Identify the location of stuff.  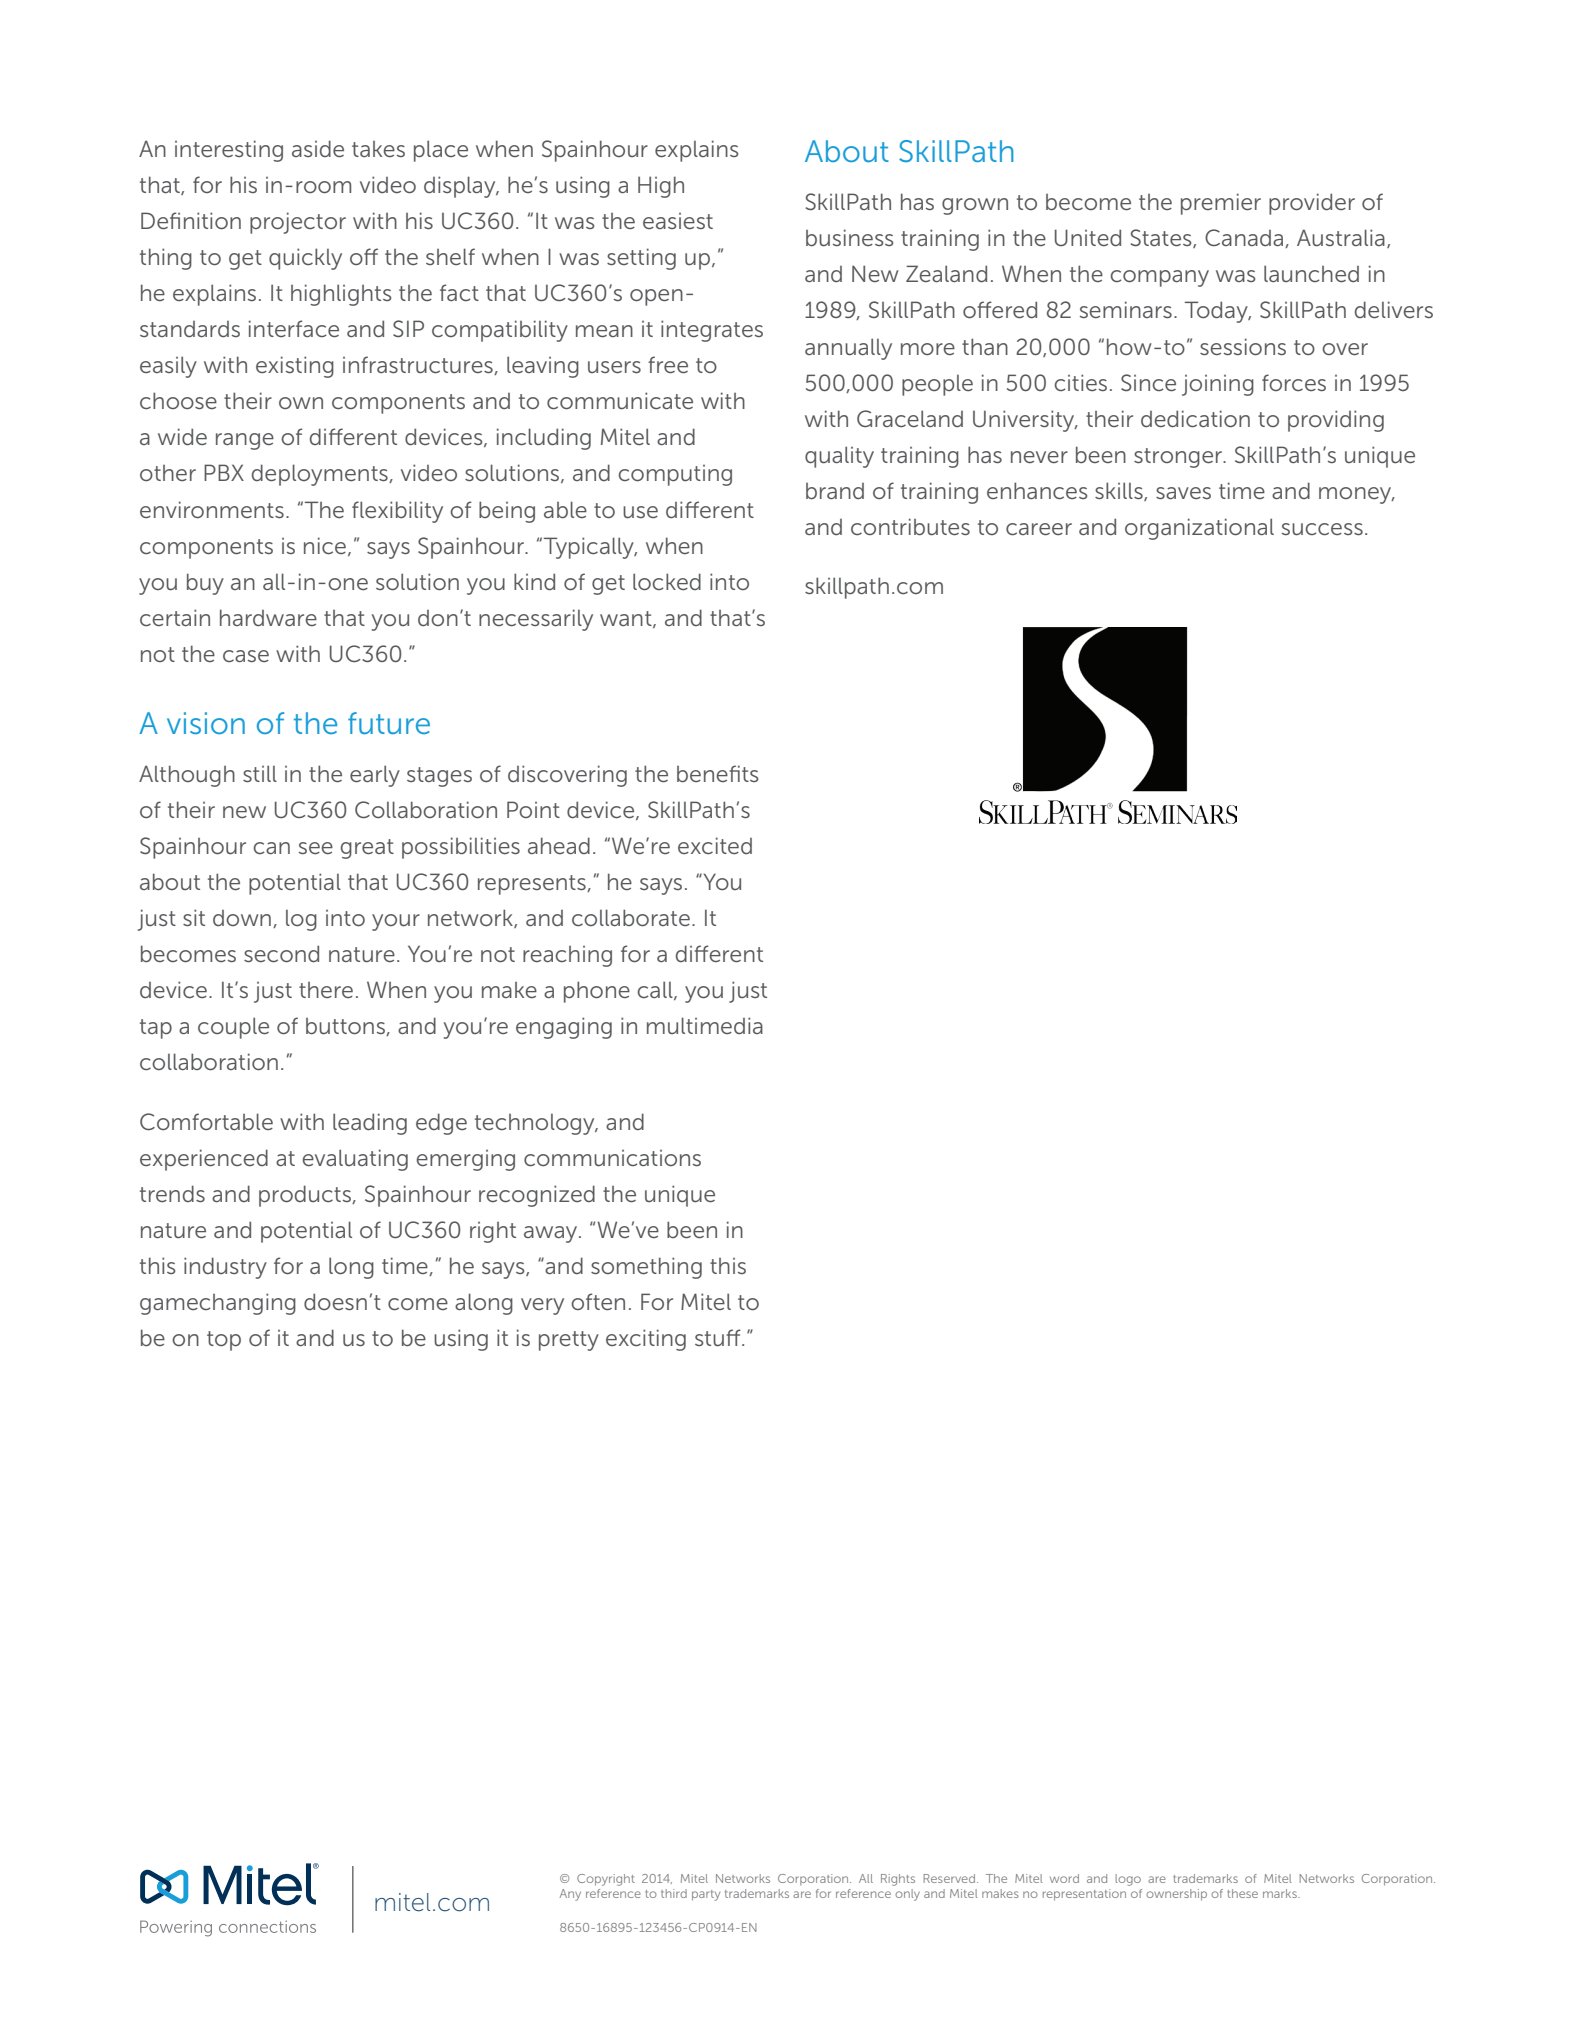
(719, 1338).
